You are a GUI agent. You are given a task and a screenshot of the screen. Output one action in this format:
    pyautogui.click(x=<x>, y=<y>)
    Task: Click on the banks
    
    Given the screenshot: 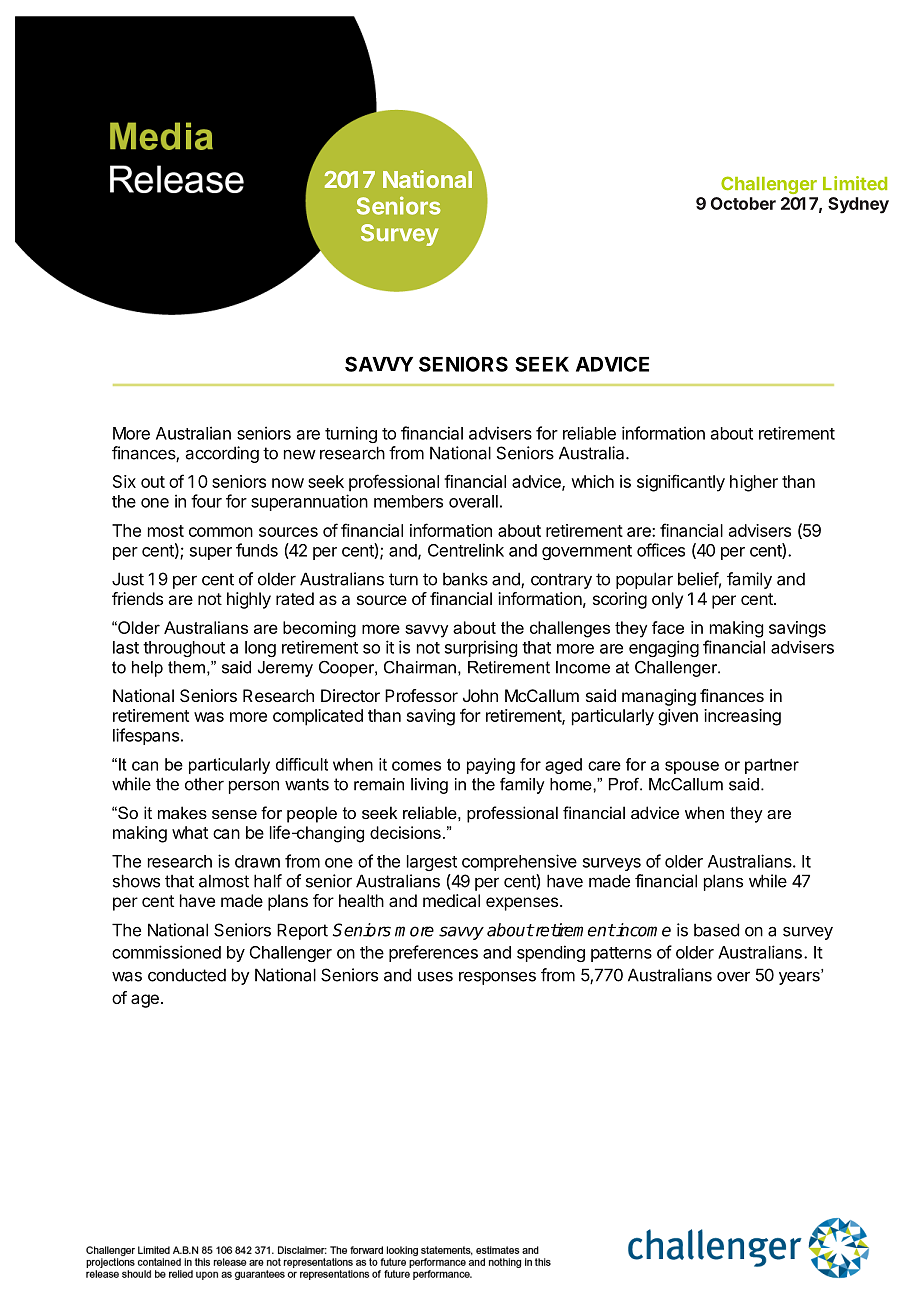 What is the action you would take?
    pyautogui.click(x=465, y=579)
